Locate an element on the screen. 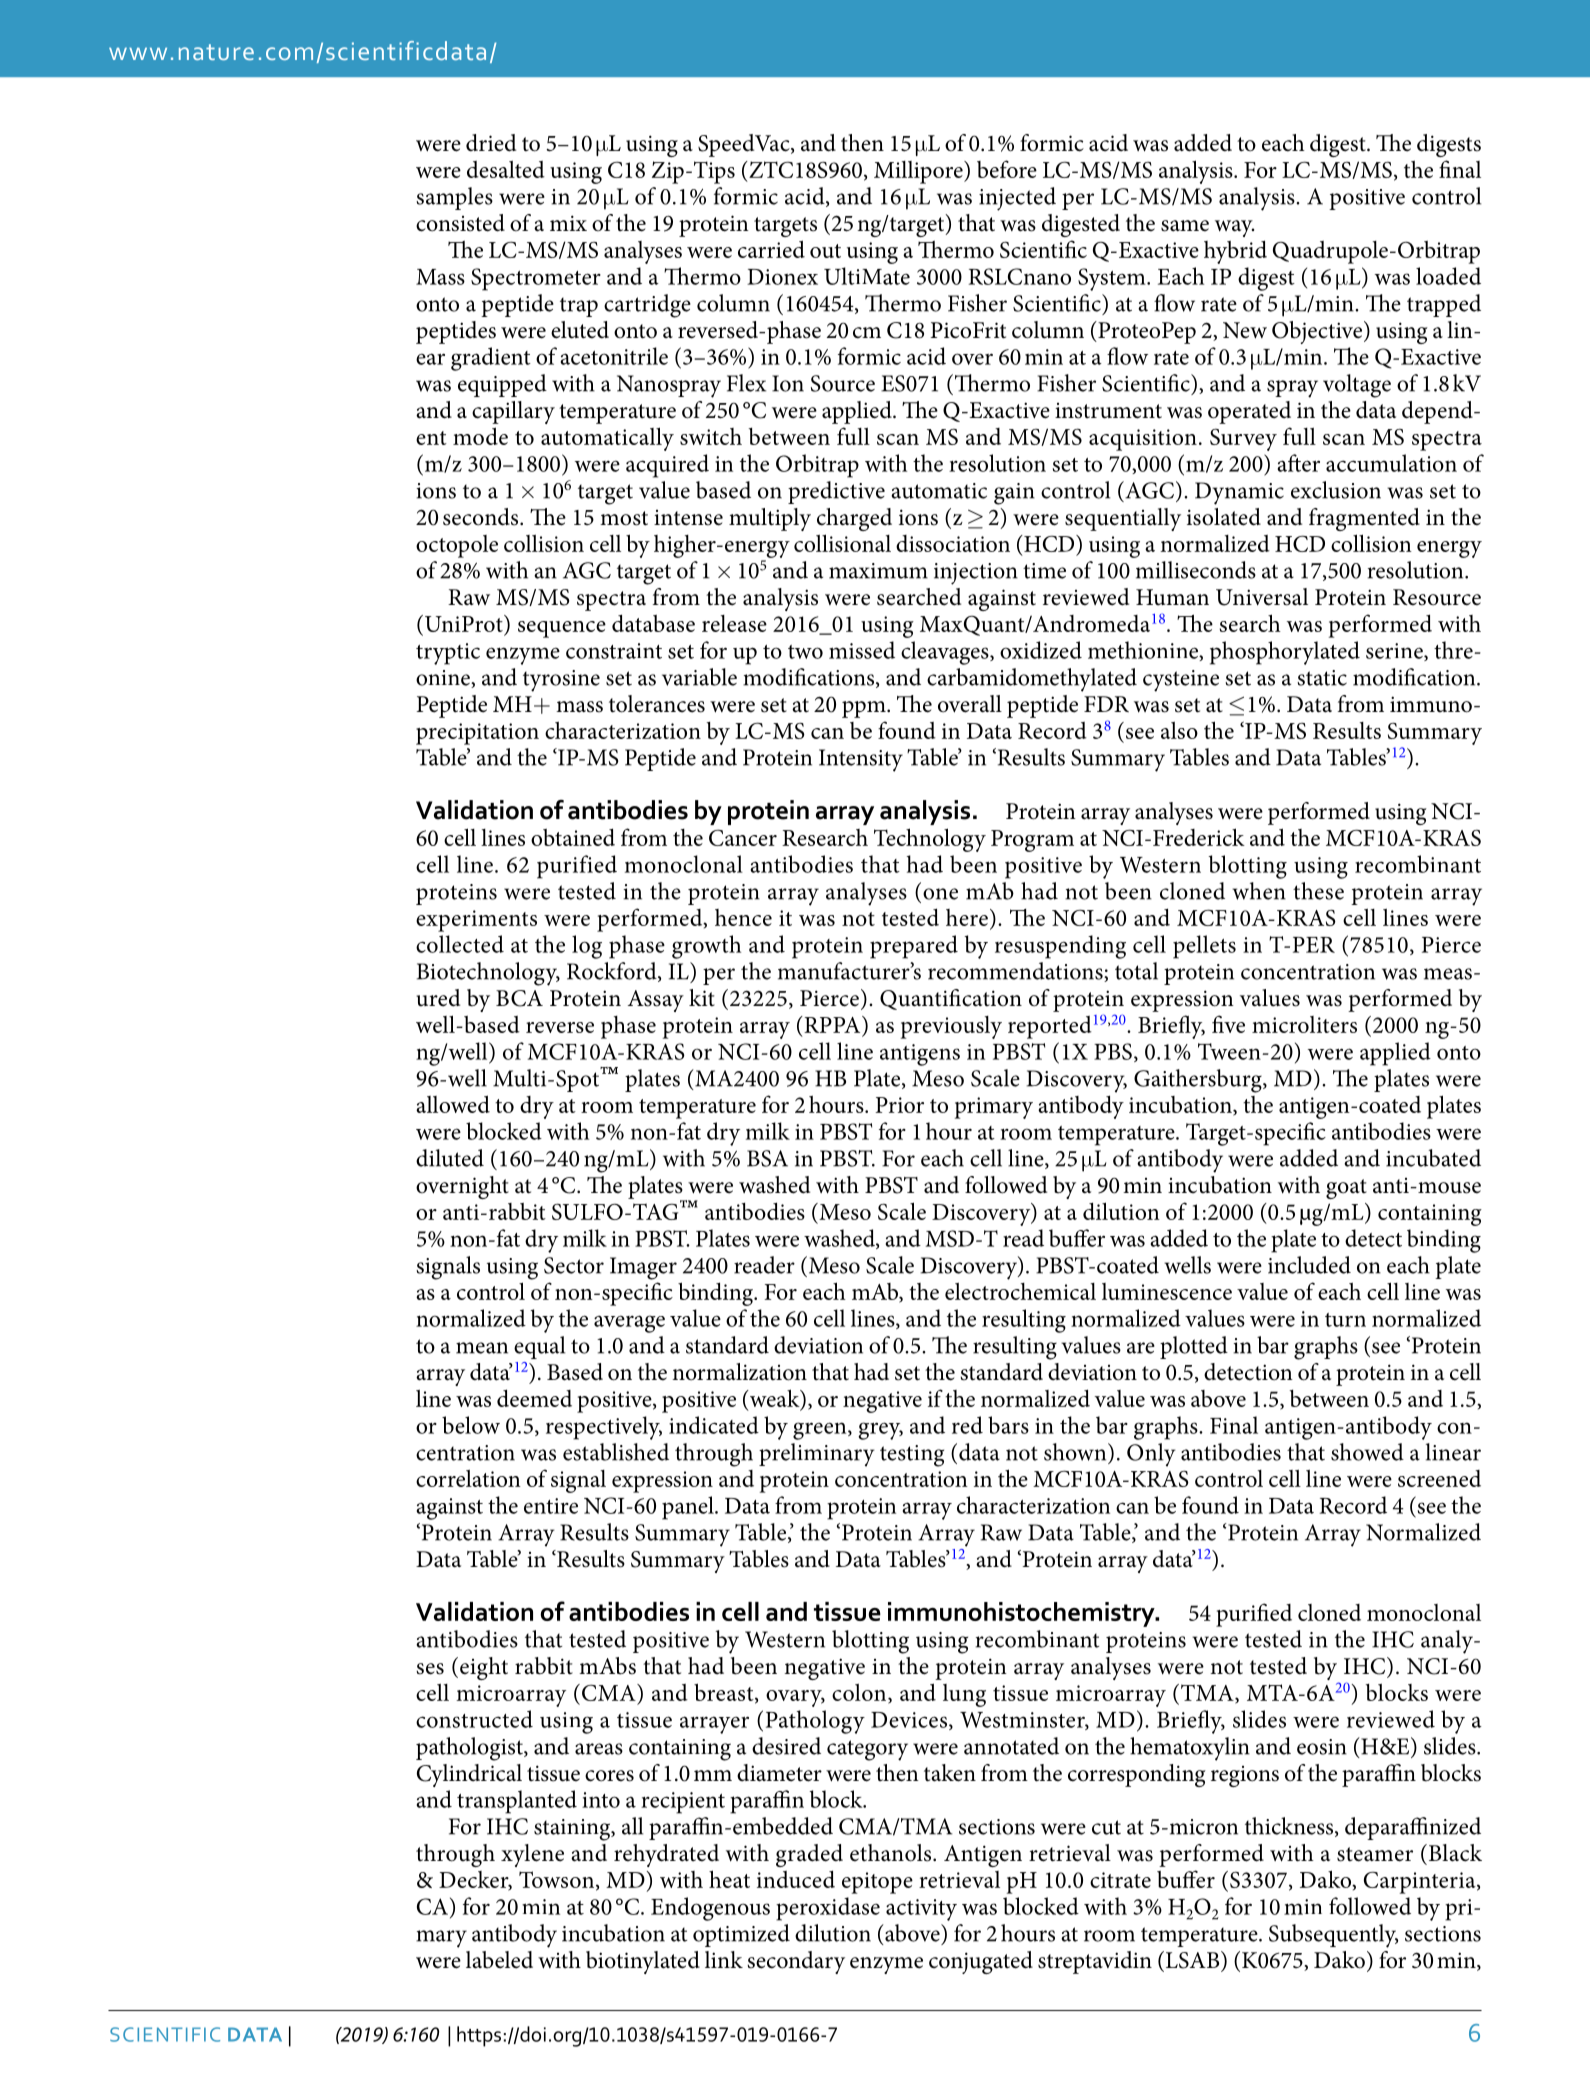 The image size is (1590, 2090). goat is located at coordinates (1346, 1189).
